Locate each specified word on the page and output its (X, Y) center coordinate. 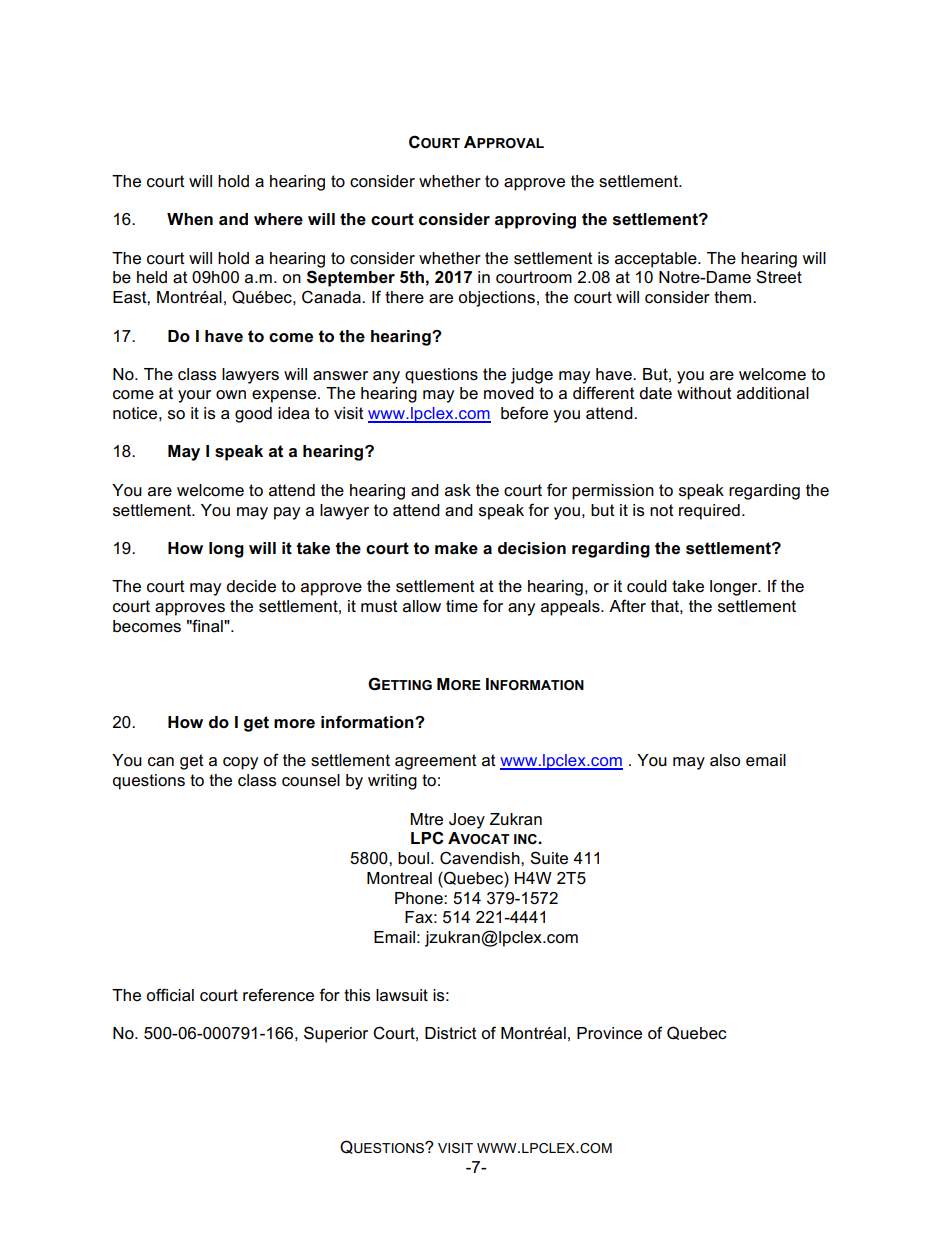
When (190, 219)
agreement (436, 762)
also (725, 760)
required (709, 512)
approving (535, 221)
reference (278, 995)
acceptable (657, 260)
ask (458, 490)
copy (240, 763)
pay (287, 513)
